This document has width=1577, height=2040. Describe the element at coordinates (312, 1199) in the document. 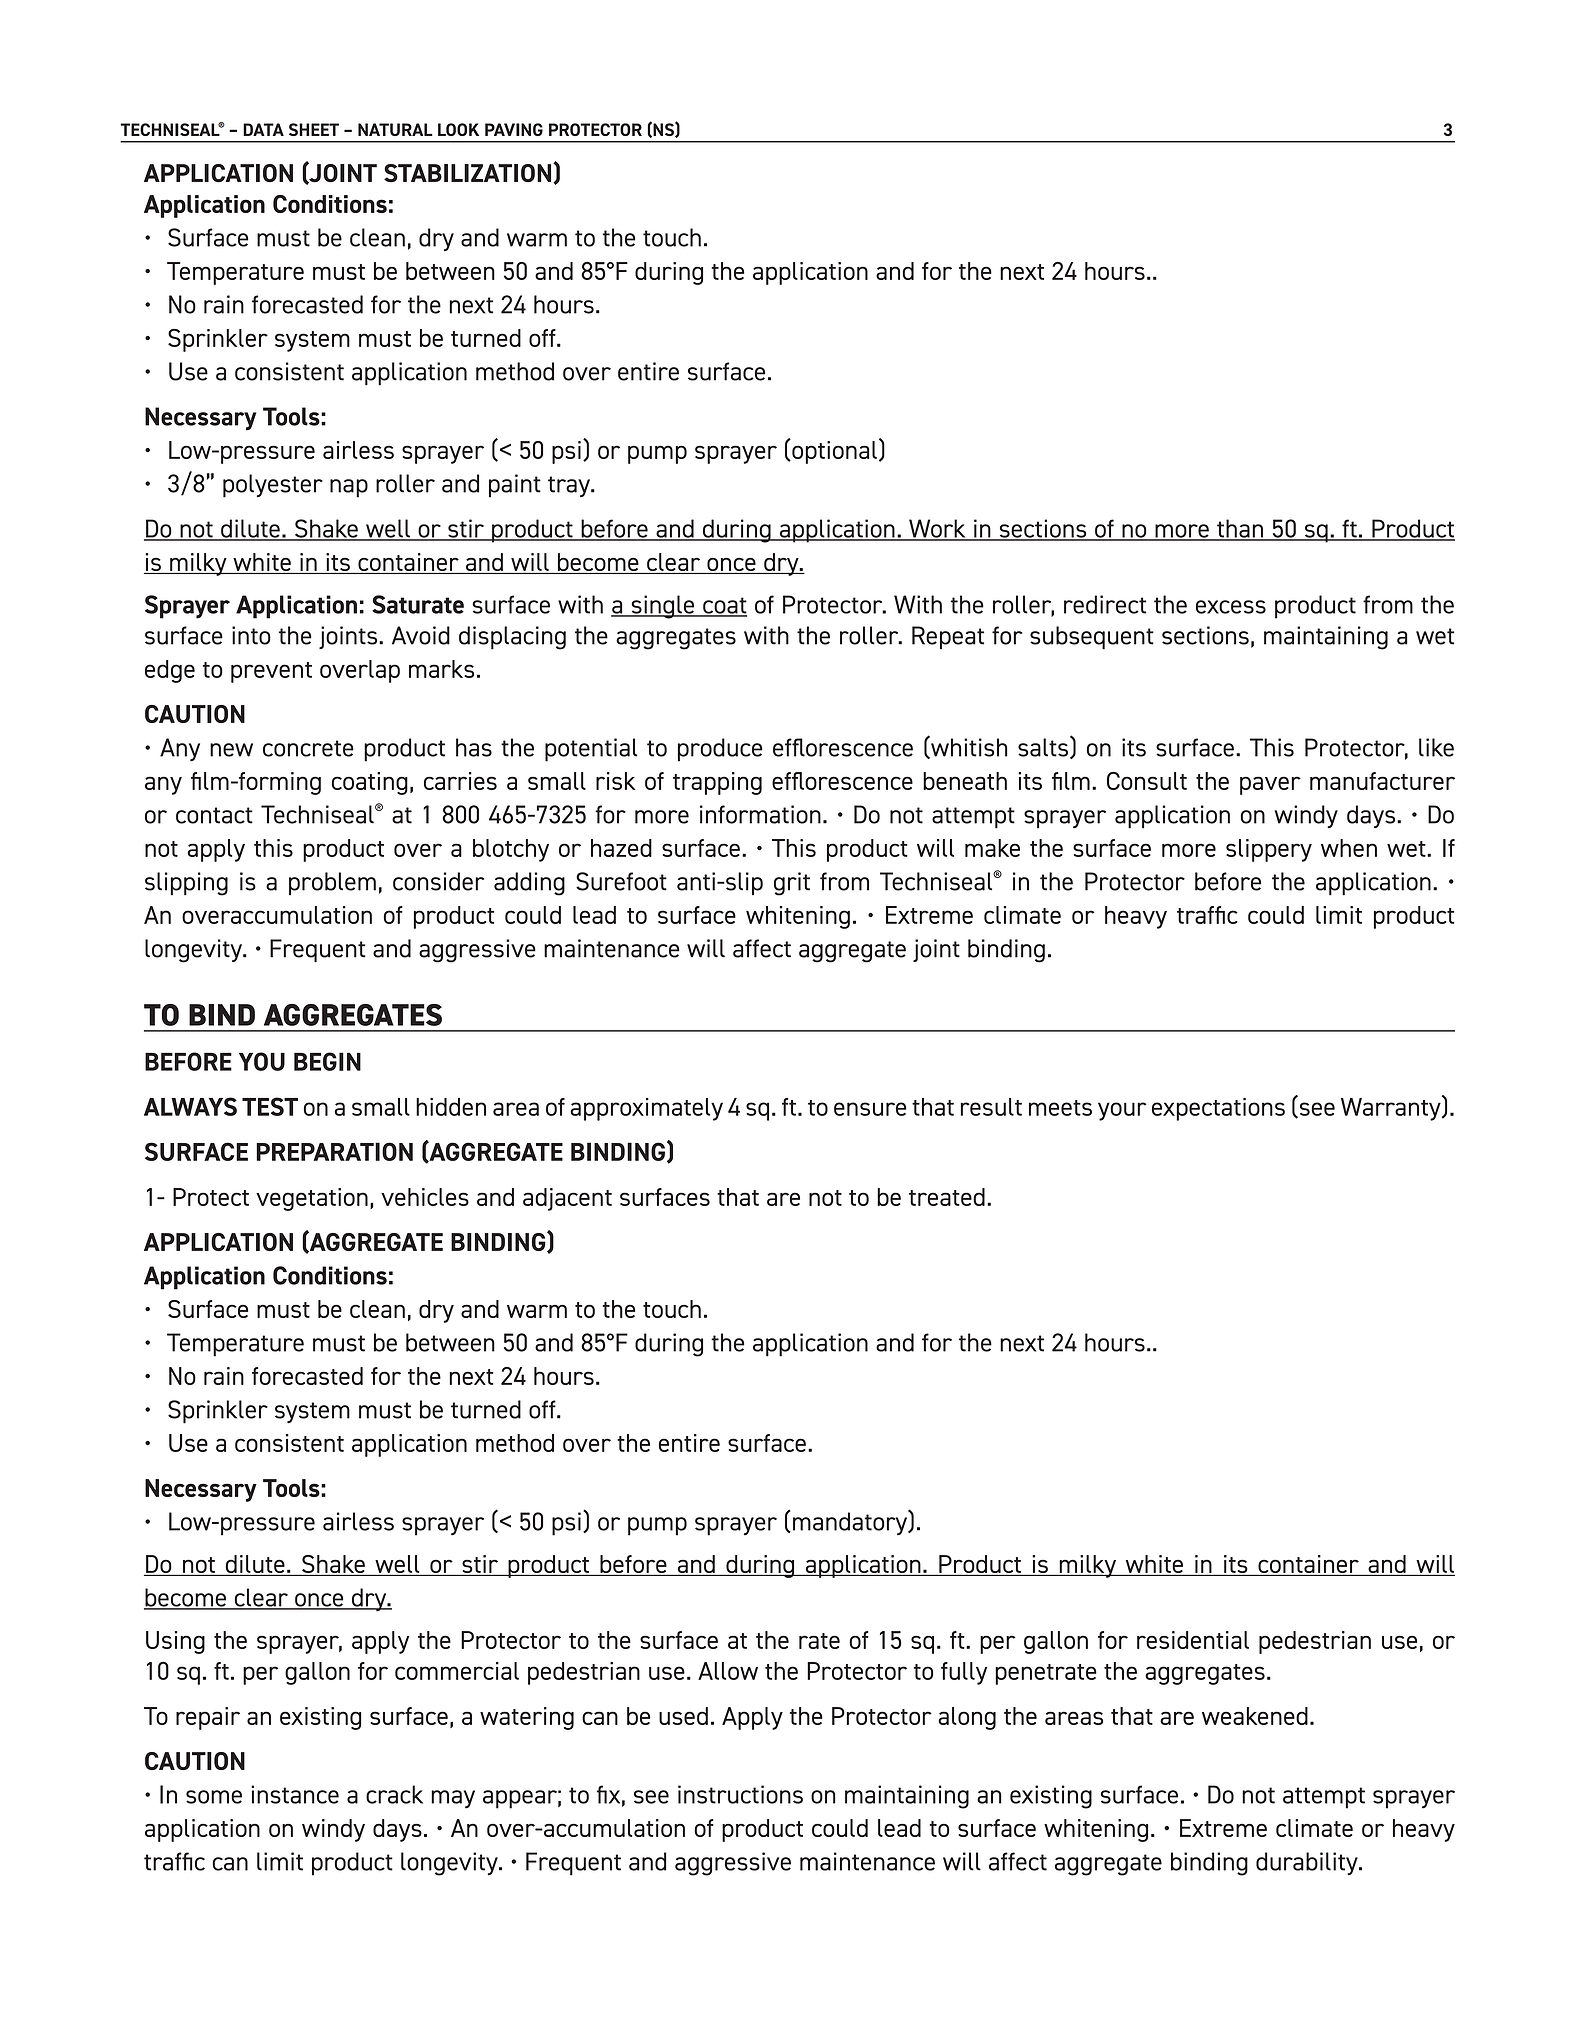

I see `vegetation` at that location.
